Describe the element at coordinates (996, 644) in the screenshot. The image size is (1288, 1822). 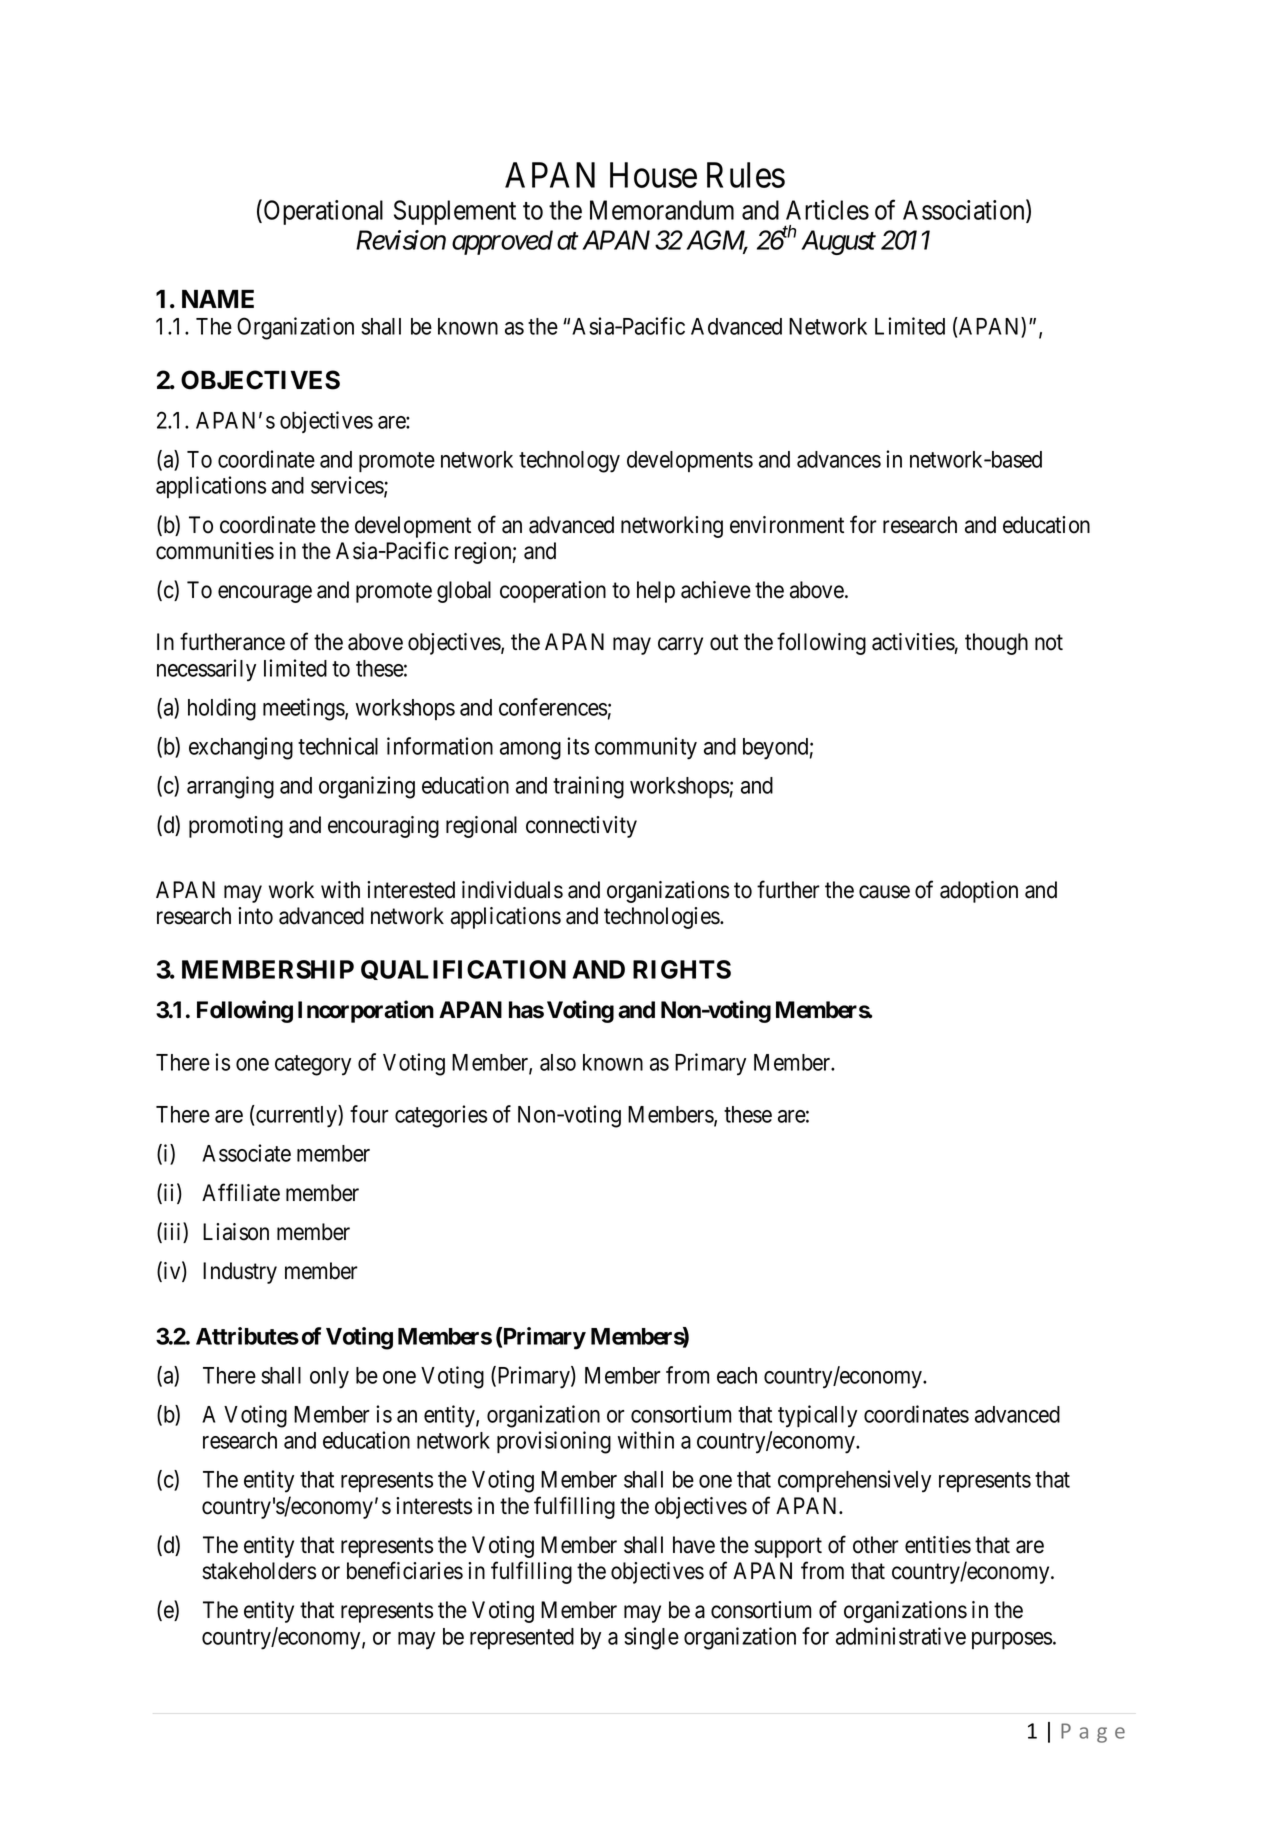
I see `though` at that location.
